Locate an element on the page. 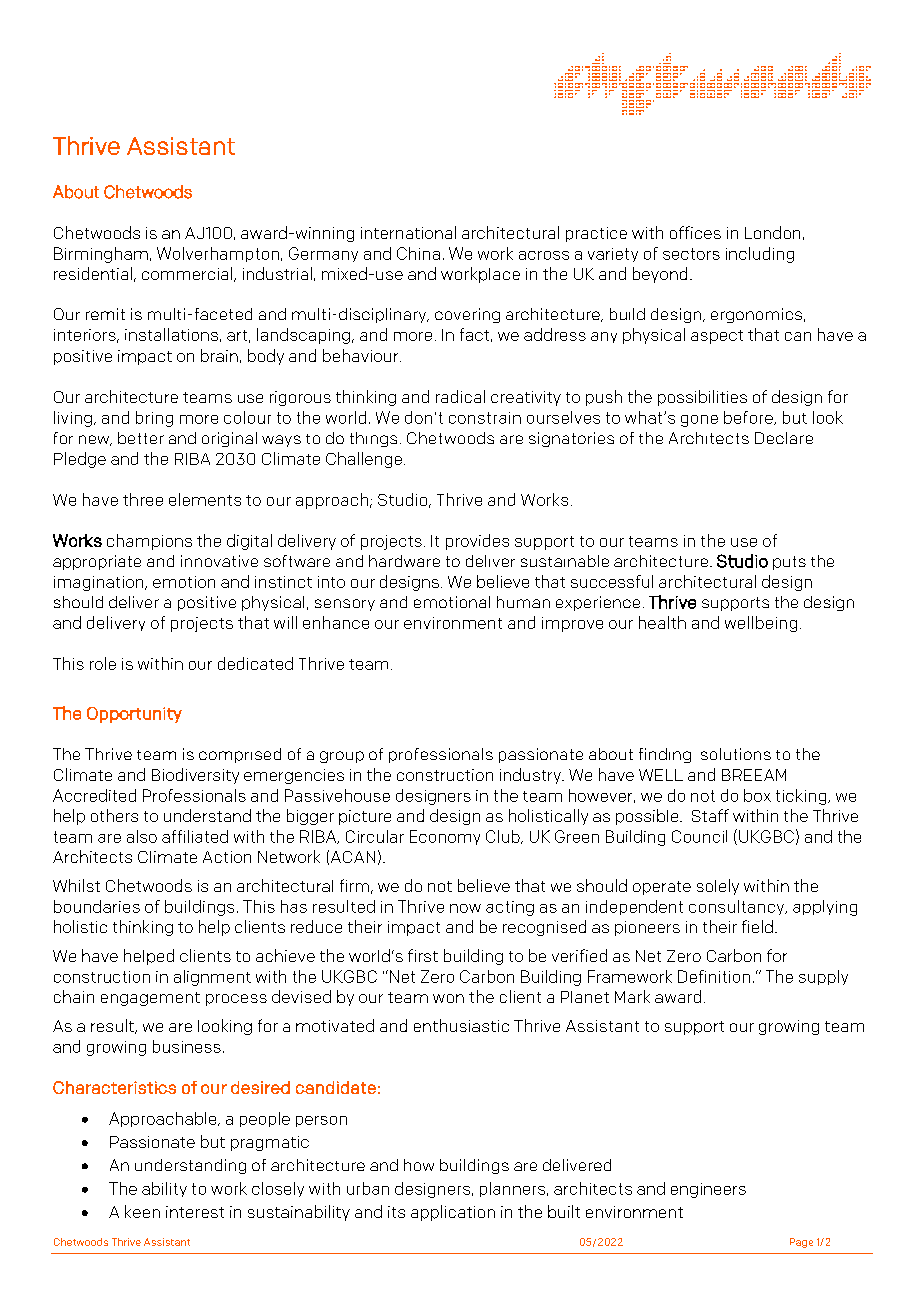 Image resolution: width=924 pixels, height=1307 pixels. solutions is located at coordinates (736, 754).
